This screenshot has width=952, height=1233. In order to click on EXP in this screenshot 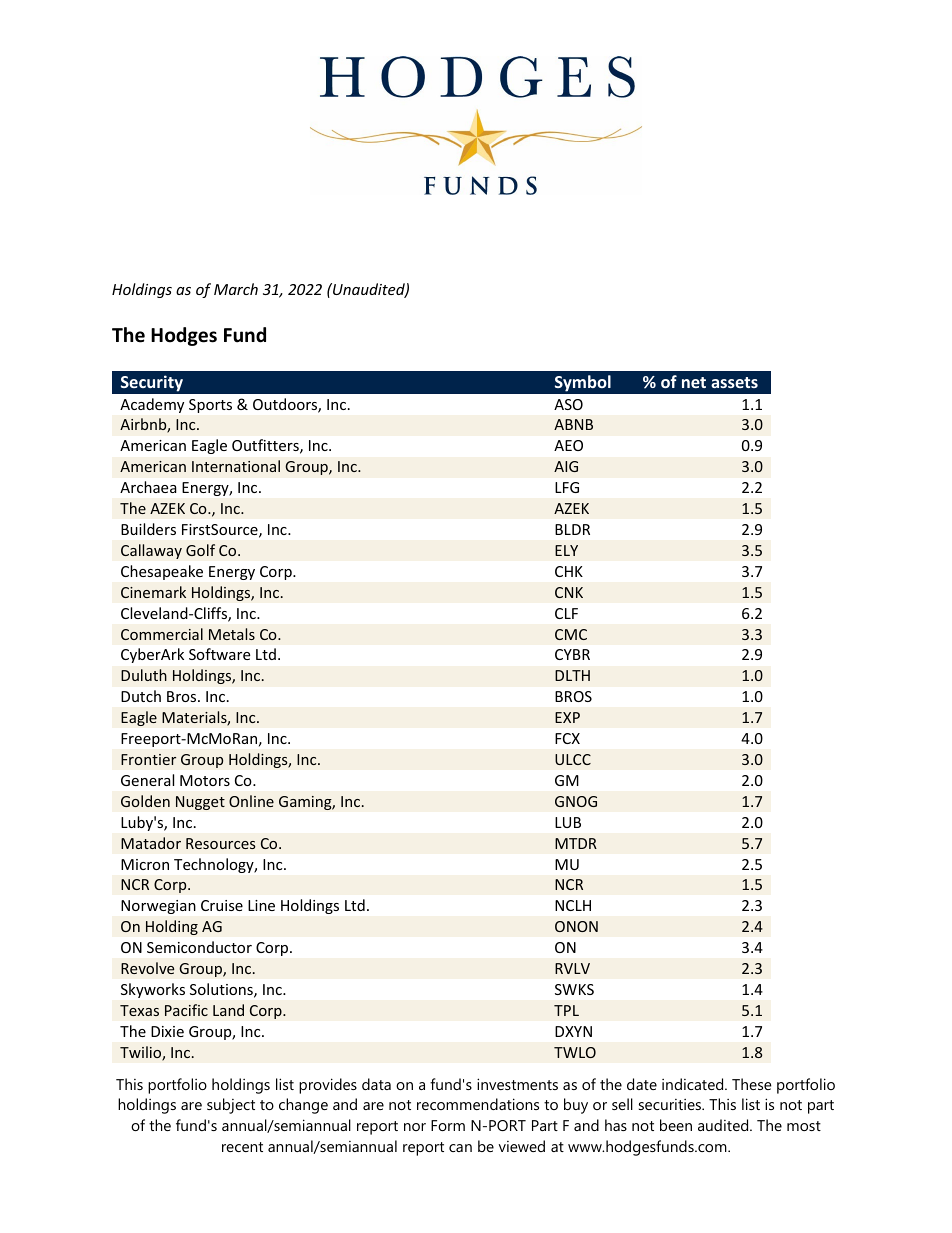, I will do `click(567, 717)`.
